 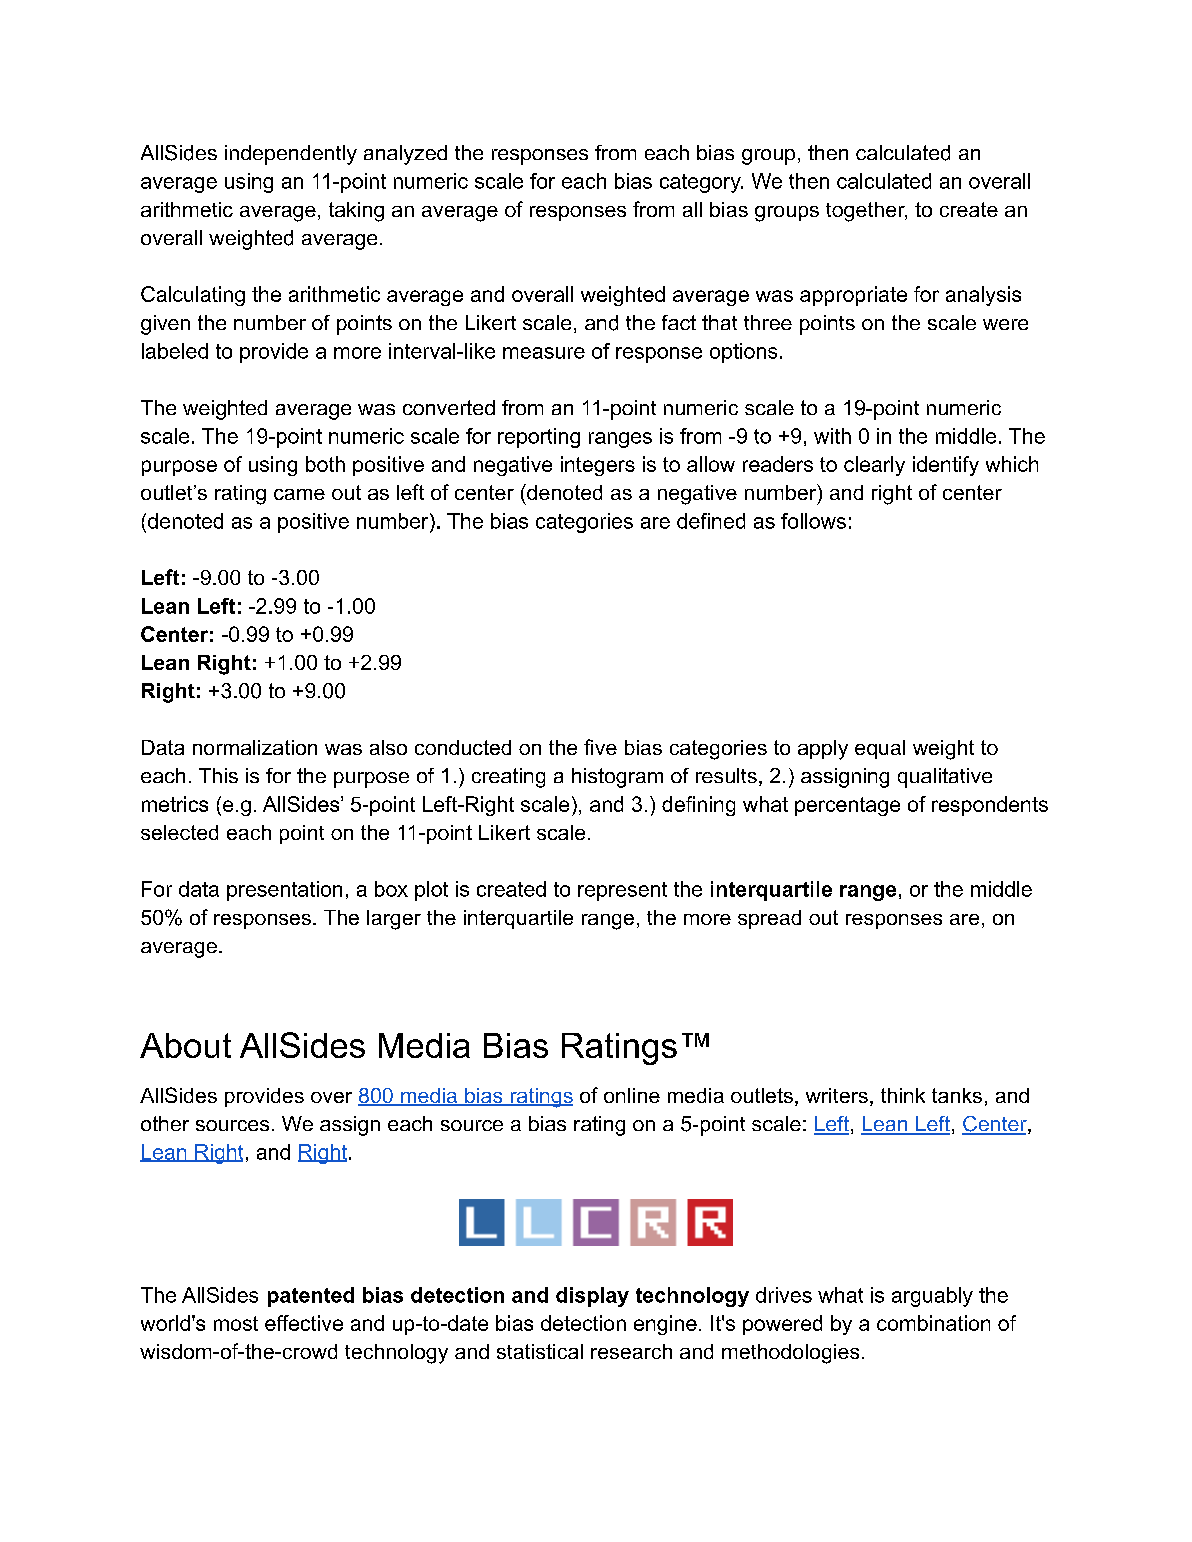 What do you see at coordinates (903, 1095) in the image?
I see `think` at bounding box center [903, 1095].
